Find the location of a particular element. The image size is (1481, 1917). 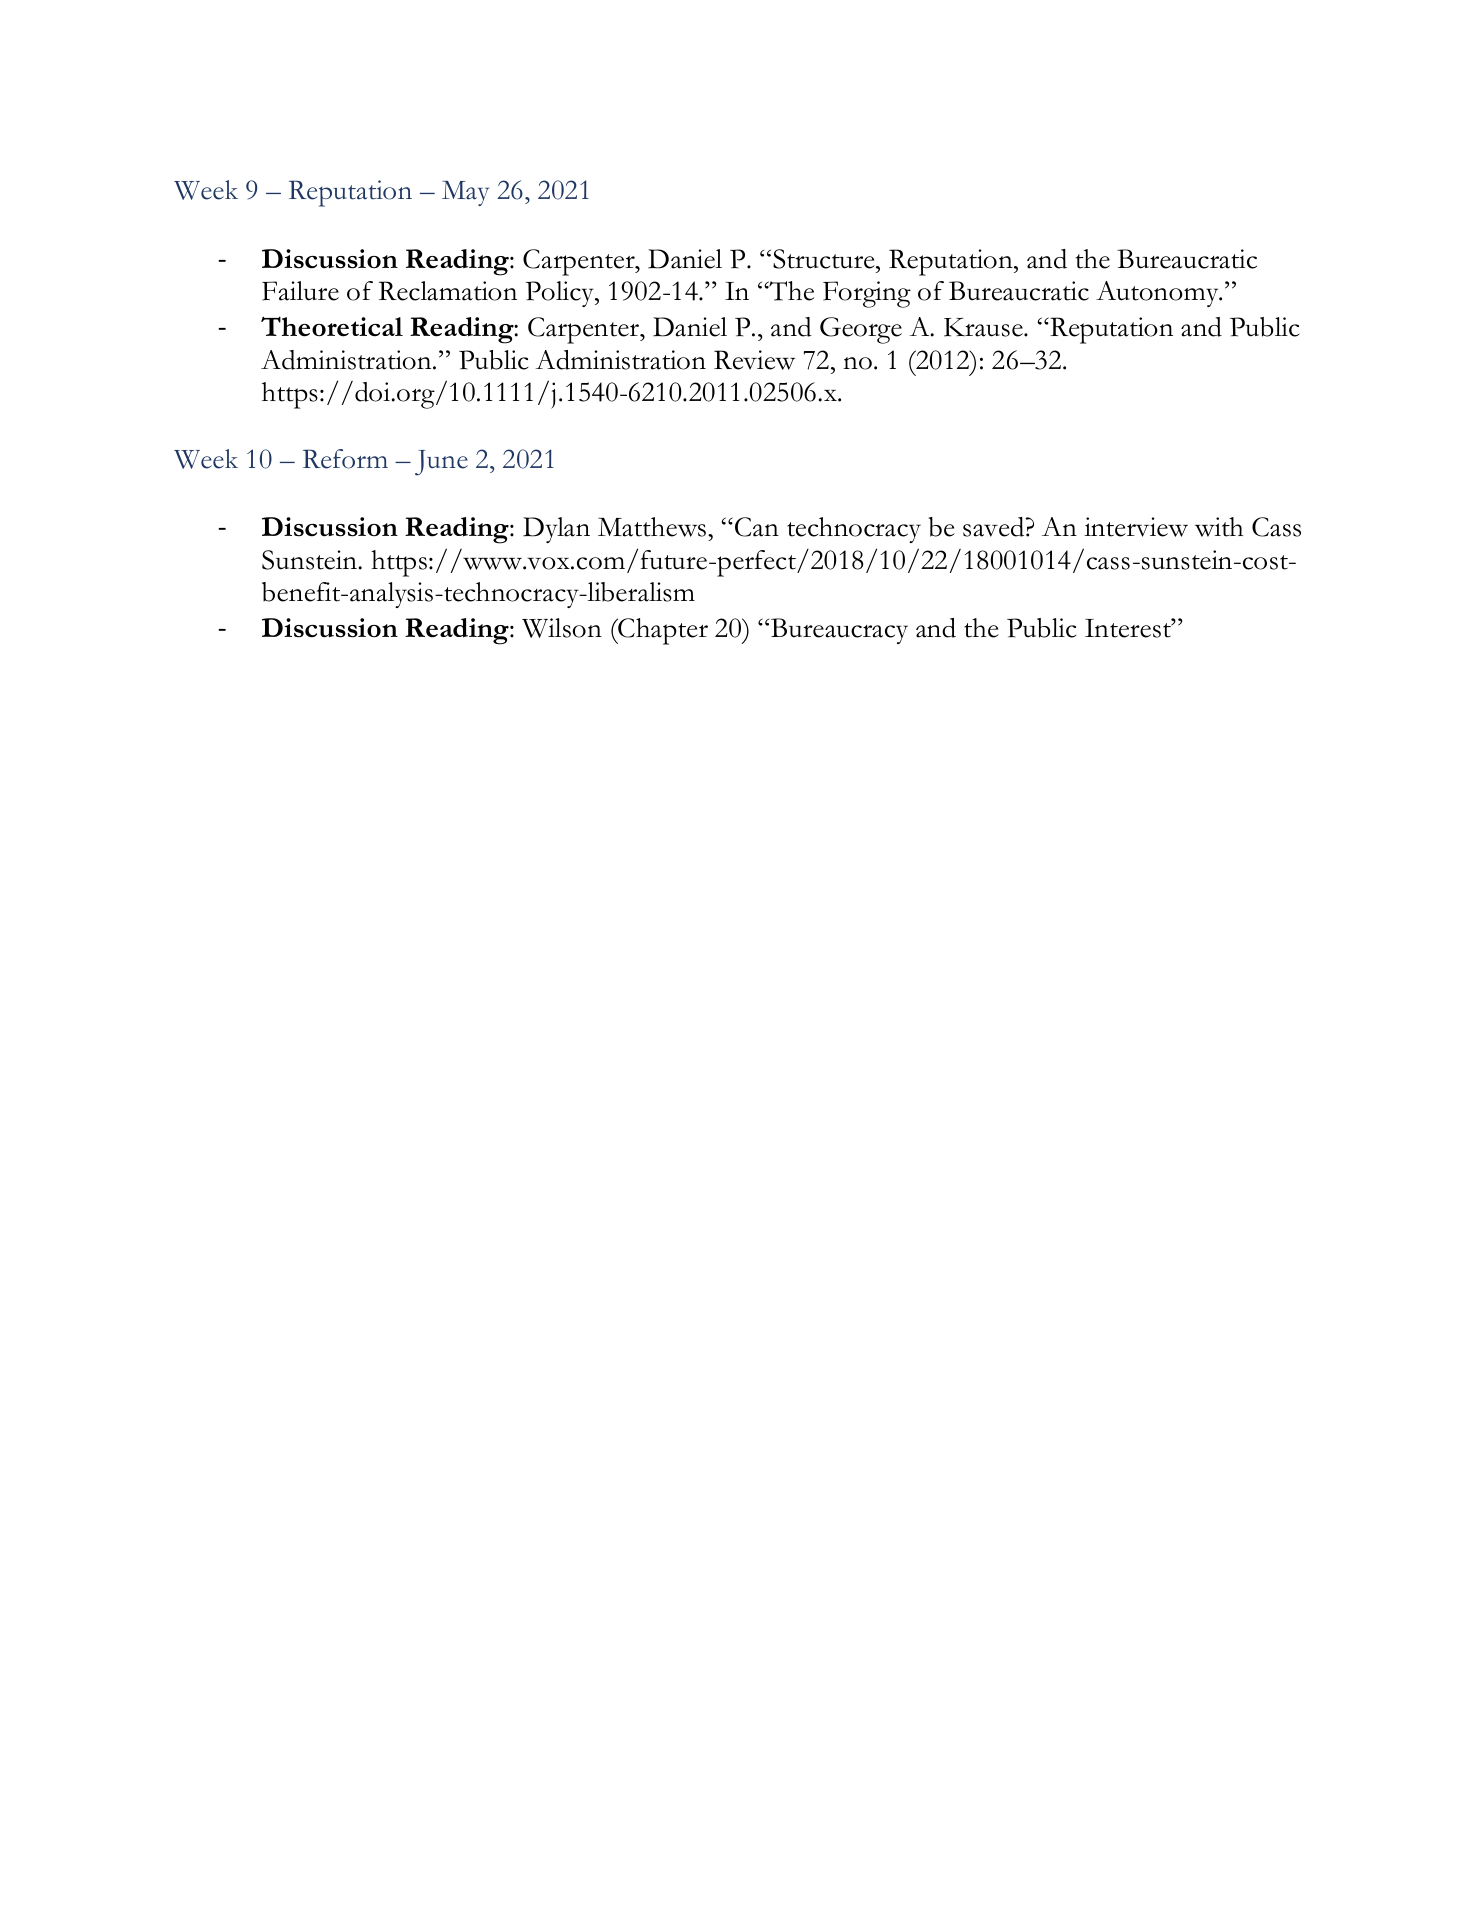

Reclamation is located at coordinates (448, 291).
